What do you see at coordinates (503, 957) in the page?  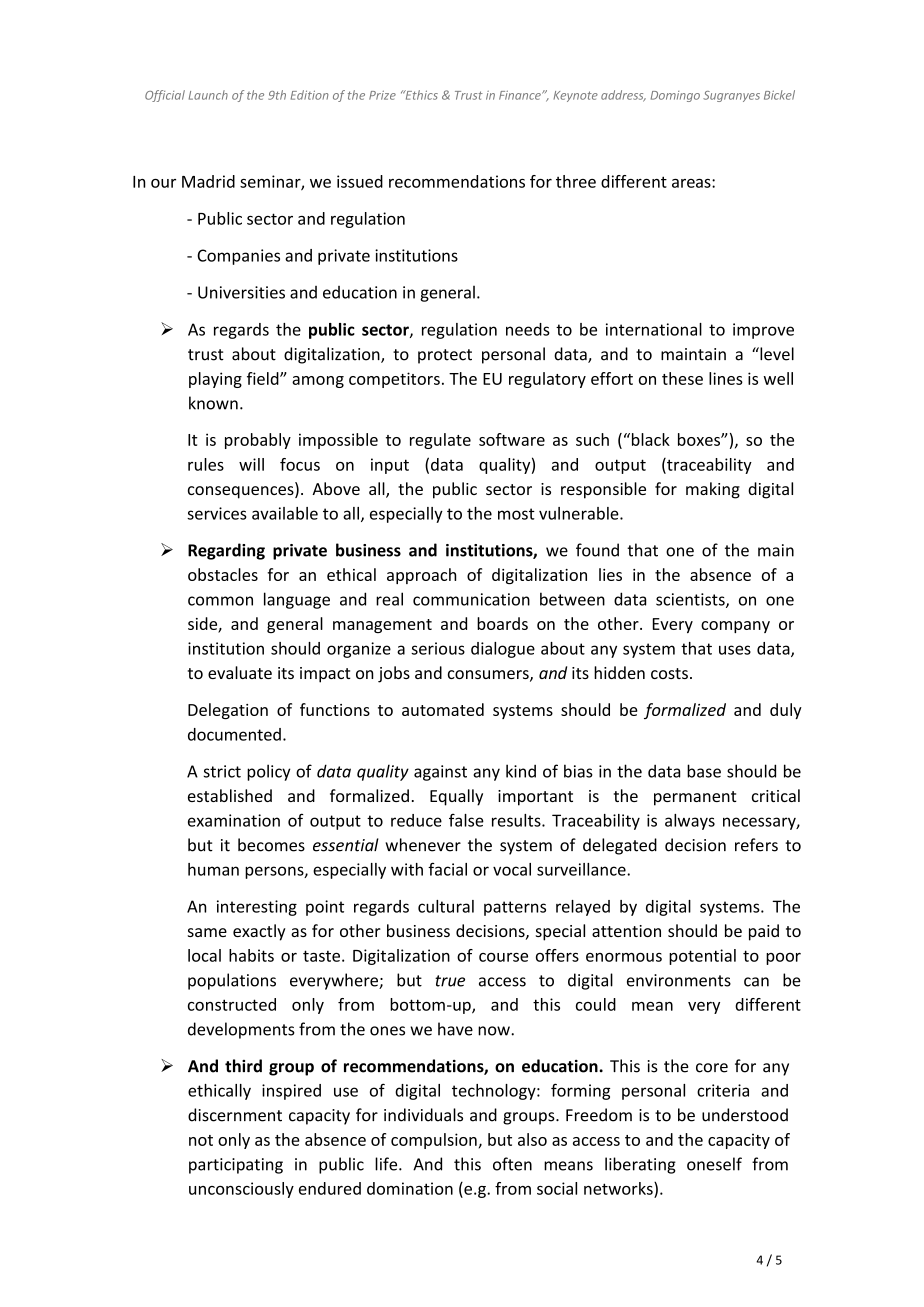 I see `course` at bounding box center [503, 957].
